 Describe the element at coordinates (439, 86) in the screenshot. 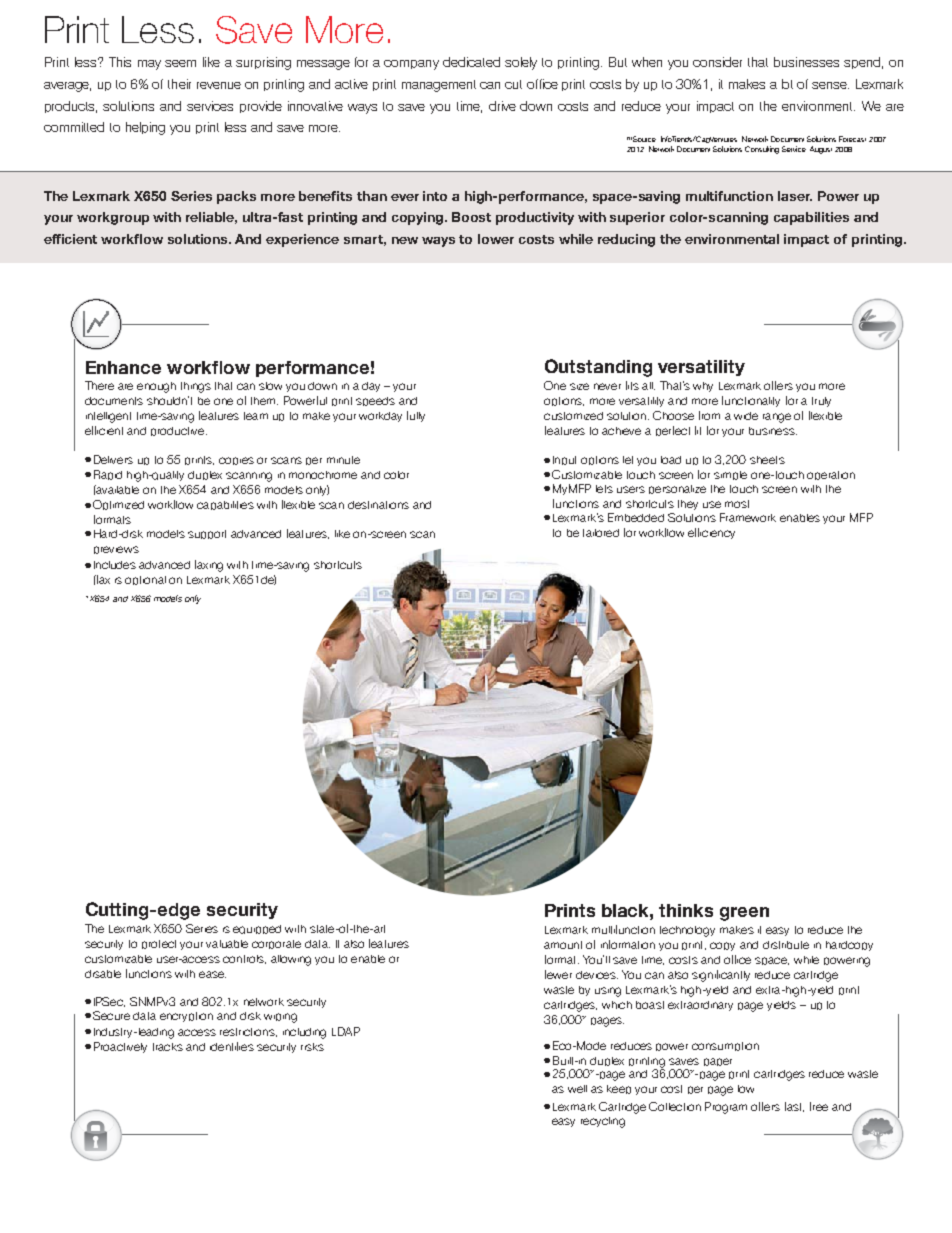

I see `management` at that location.
